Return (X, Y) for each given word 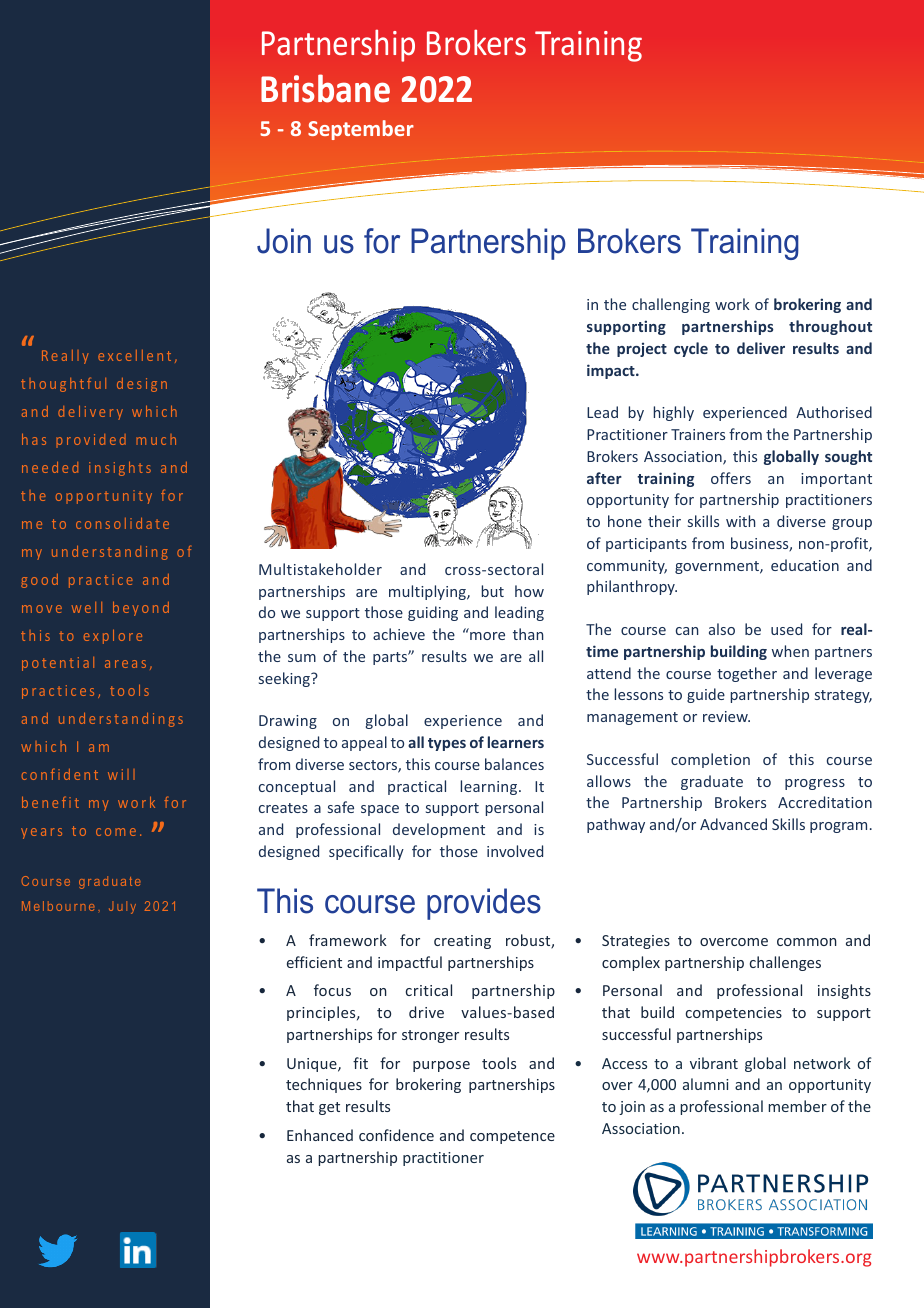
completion (710, 760)
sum (302, 658)
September (361, 130)
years (41, 833)
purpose (441, 1066)
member (797, 1106)
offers (731, 478)
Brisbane (325, 88)
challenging (671, 305)
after (604, 478)
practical (417, 787)
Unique (313, 1065)
